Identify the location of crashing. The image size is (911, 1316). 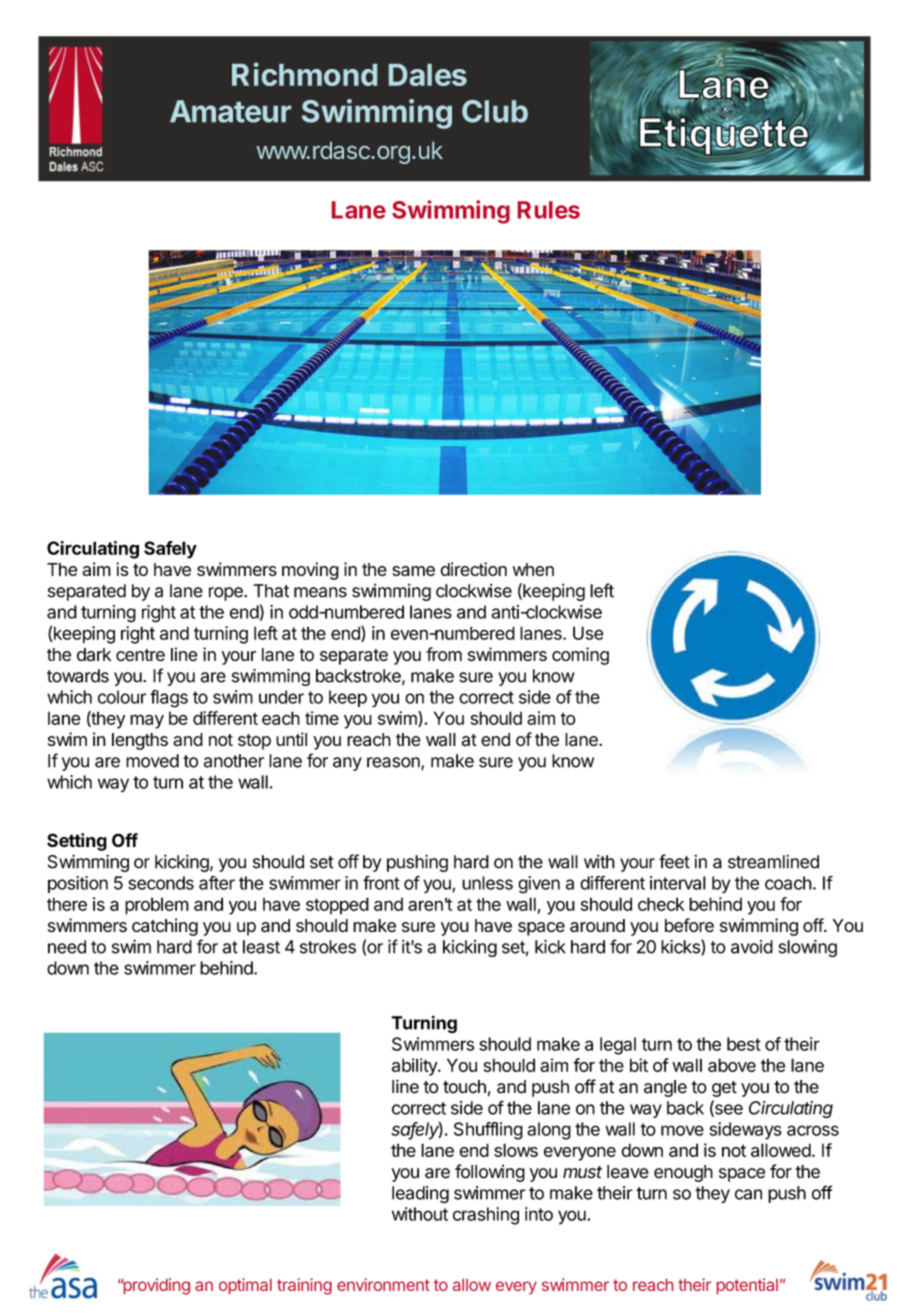
(486, 1216).
